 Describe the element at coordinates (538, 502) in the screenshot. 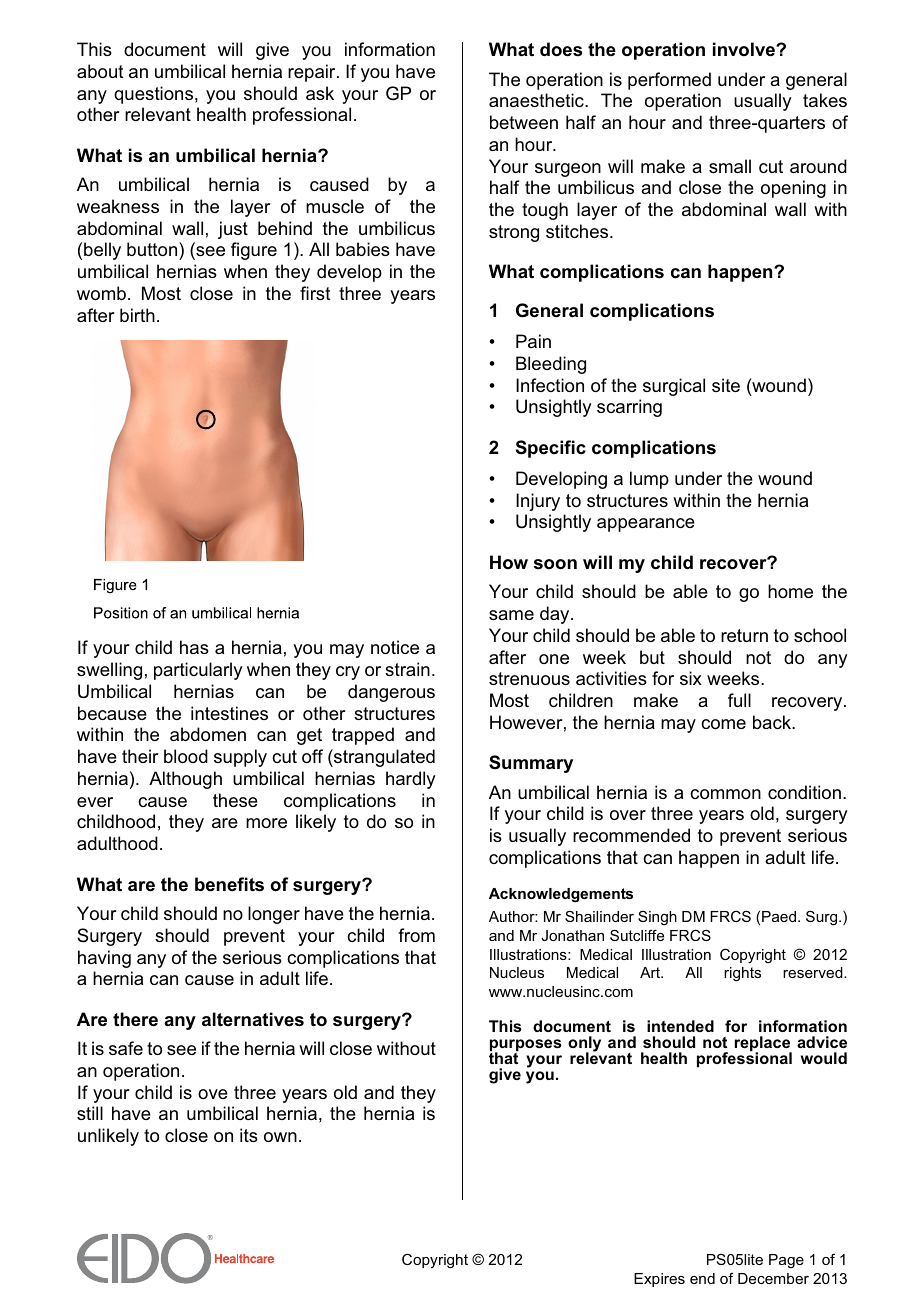

I see `Injury` at that location.
